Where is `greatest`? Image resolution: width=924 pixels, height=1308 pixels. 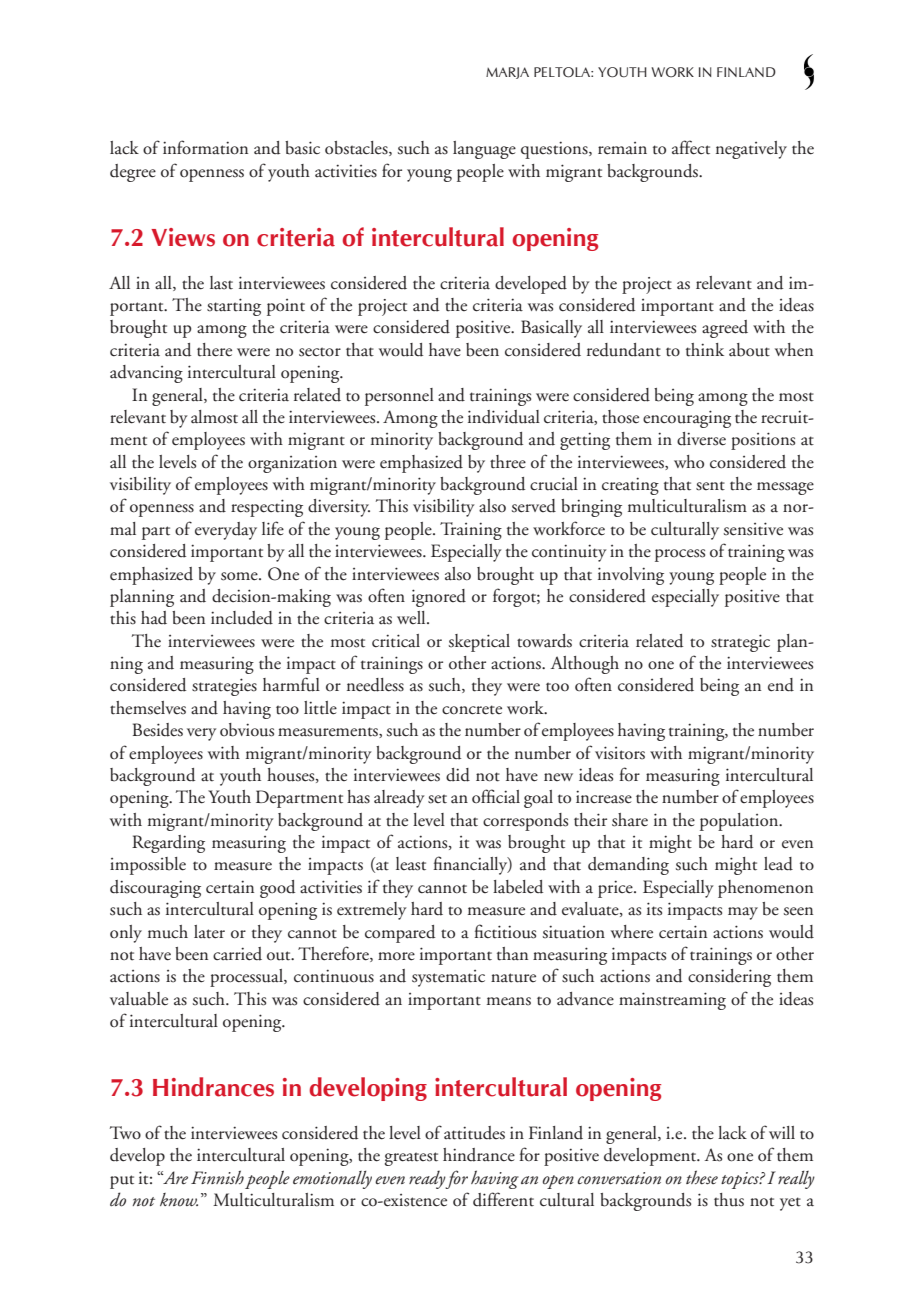
greatest is located at coordinates (411, 1159).
